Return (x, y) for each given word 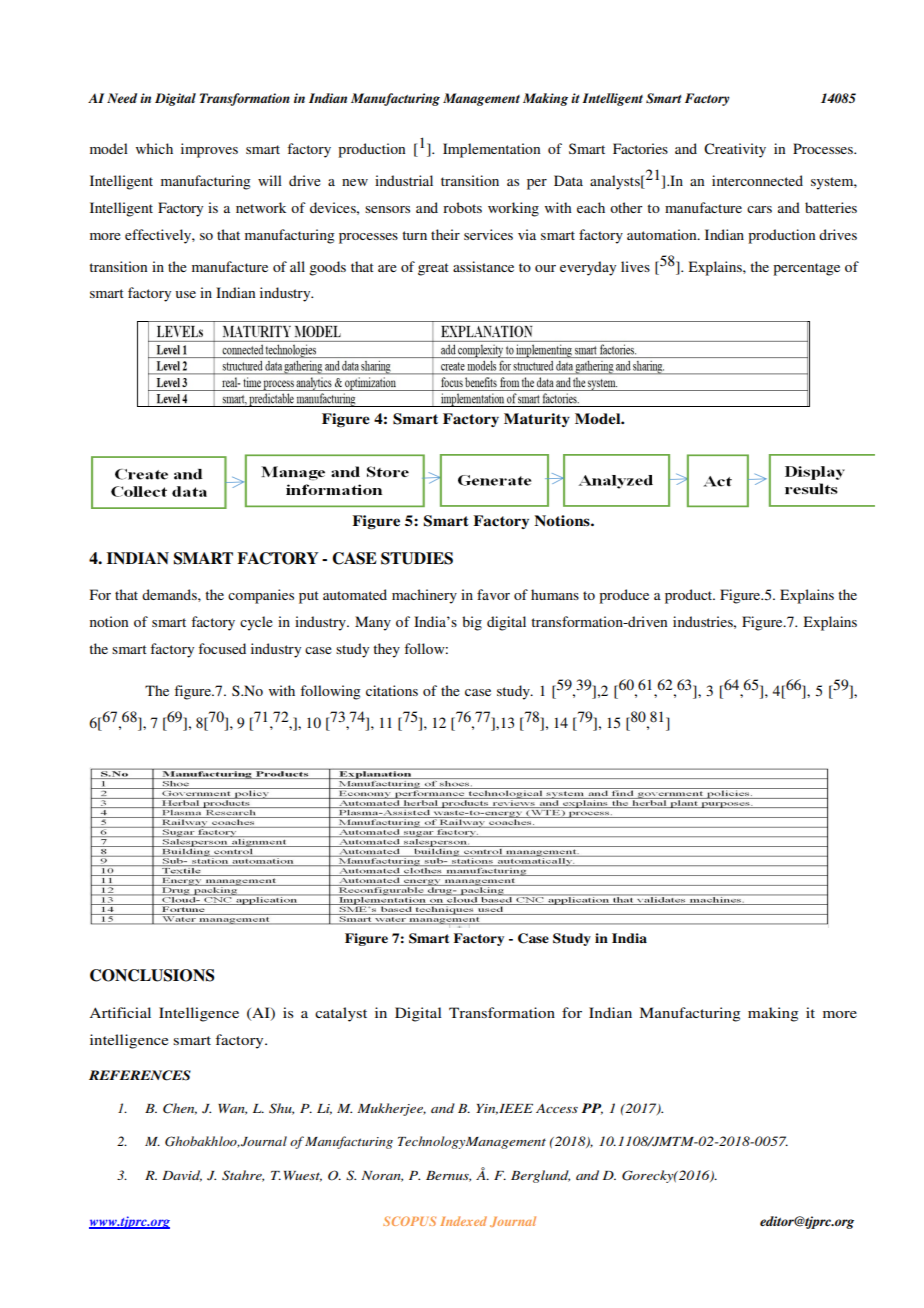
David (182, 1176)
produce (624, 596)
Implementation (491, 150)
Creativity (735, 150)
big (472, 623)
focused (222, 648)
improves (209, 150)
